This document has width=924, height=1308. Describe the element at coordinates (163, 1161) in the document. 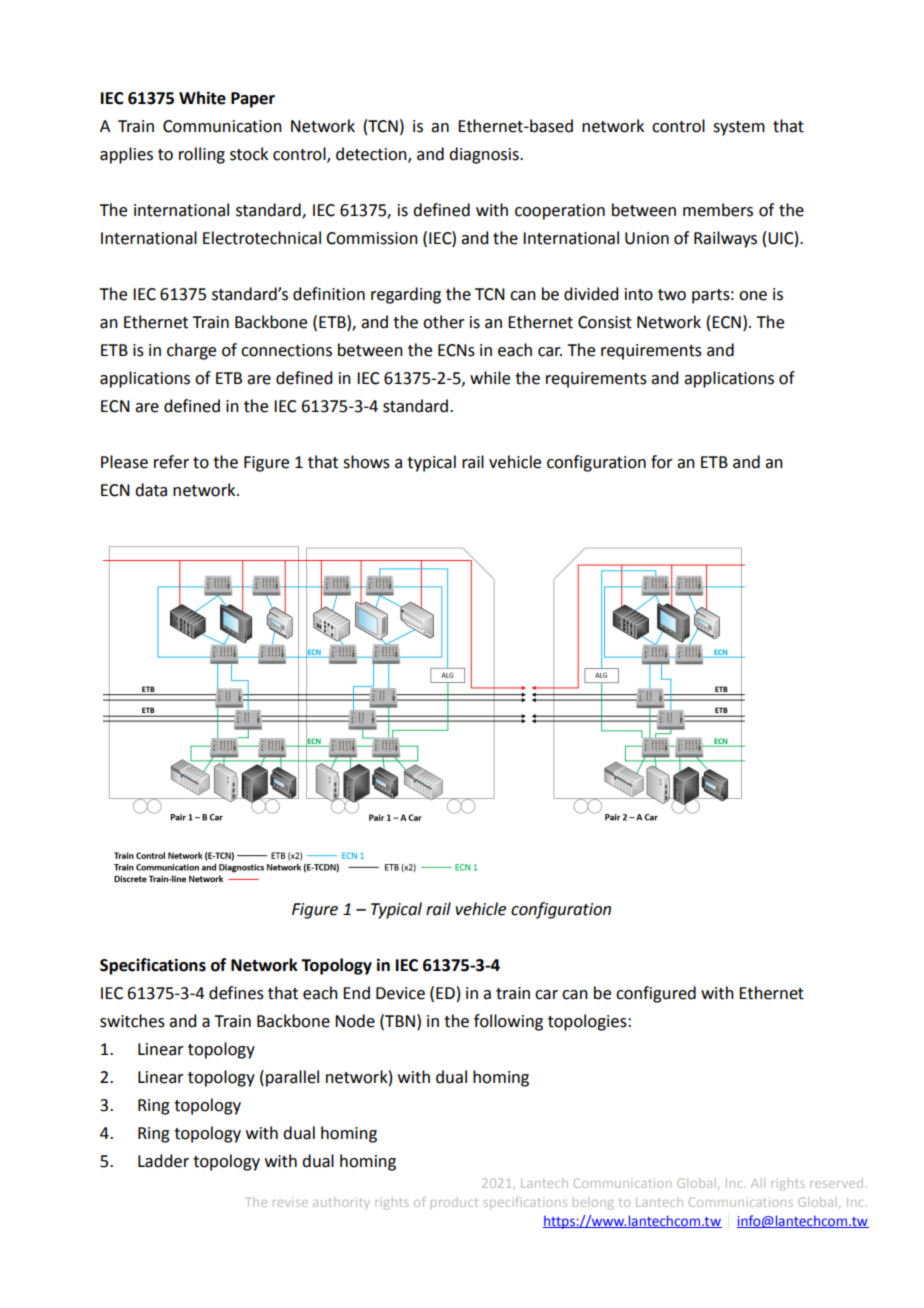

I see `Ladder` at that location.
